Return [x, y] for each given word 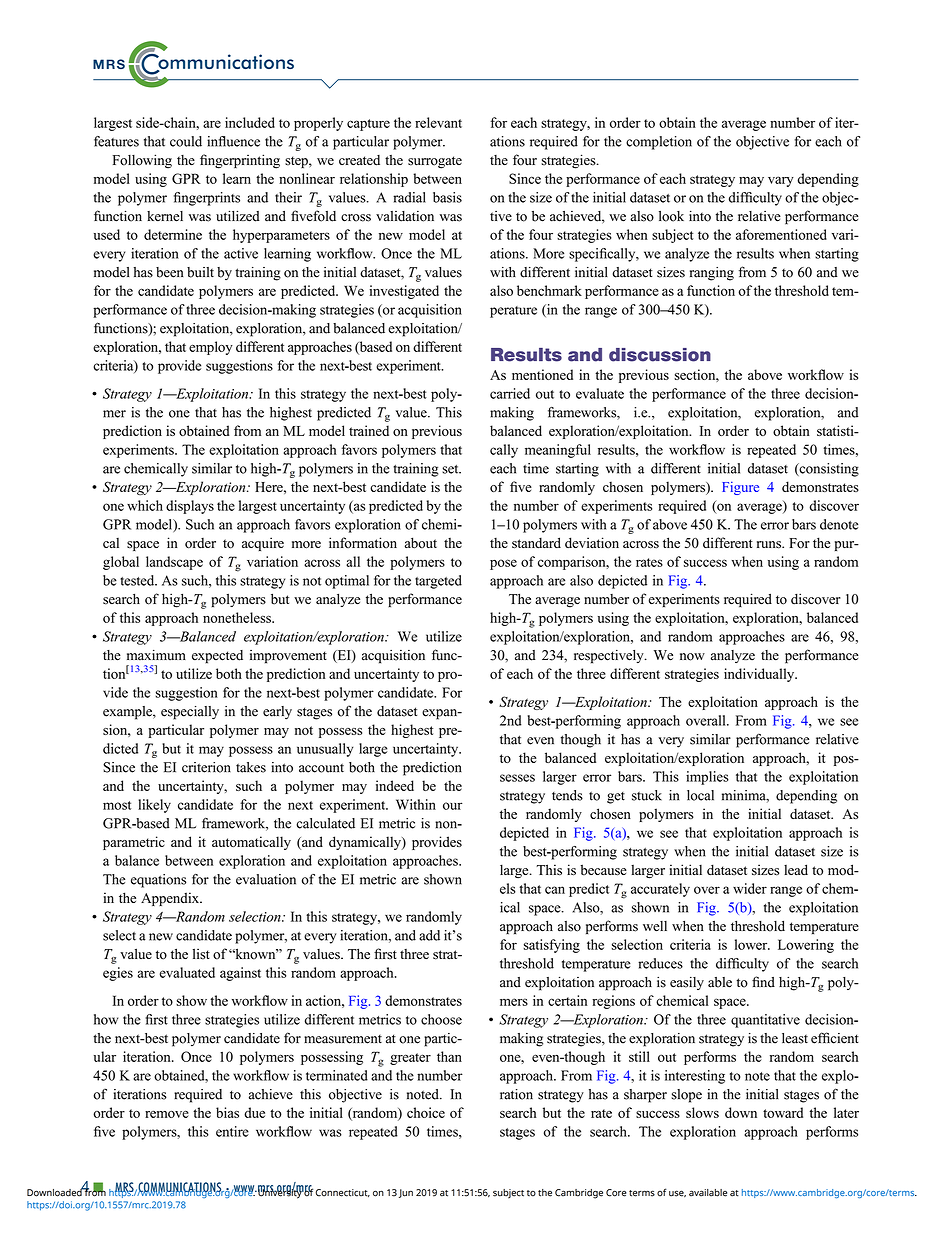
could [186, 141]
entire [232, 1131]
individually [760, 675]
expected [217, 657]
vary [781, 181]
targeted [438, 582]
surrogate [435, 162]
